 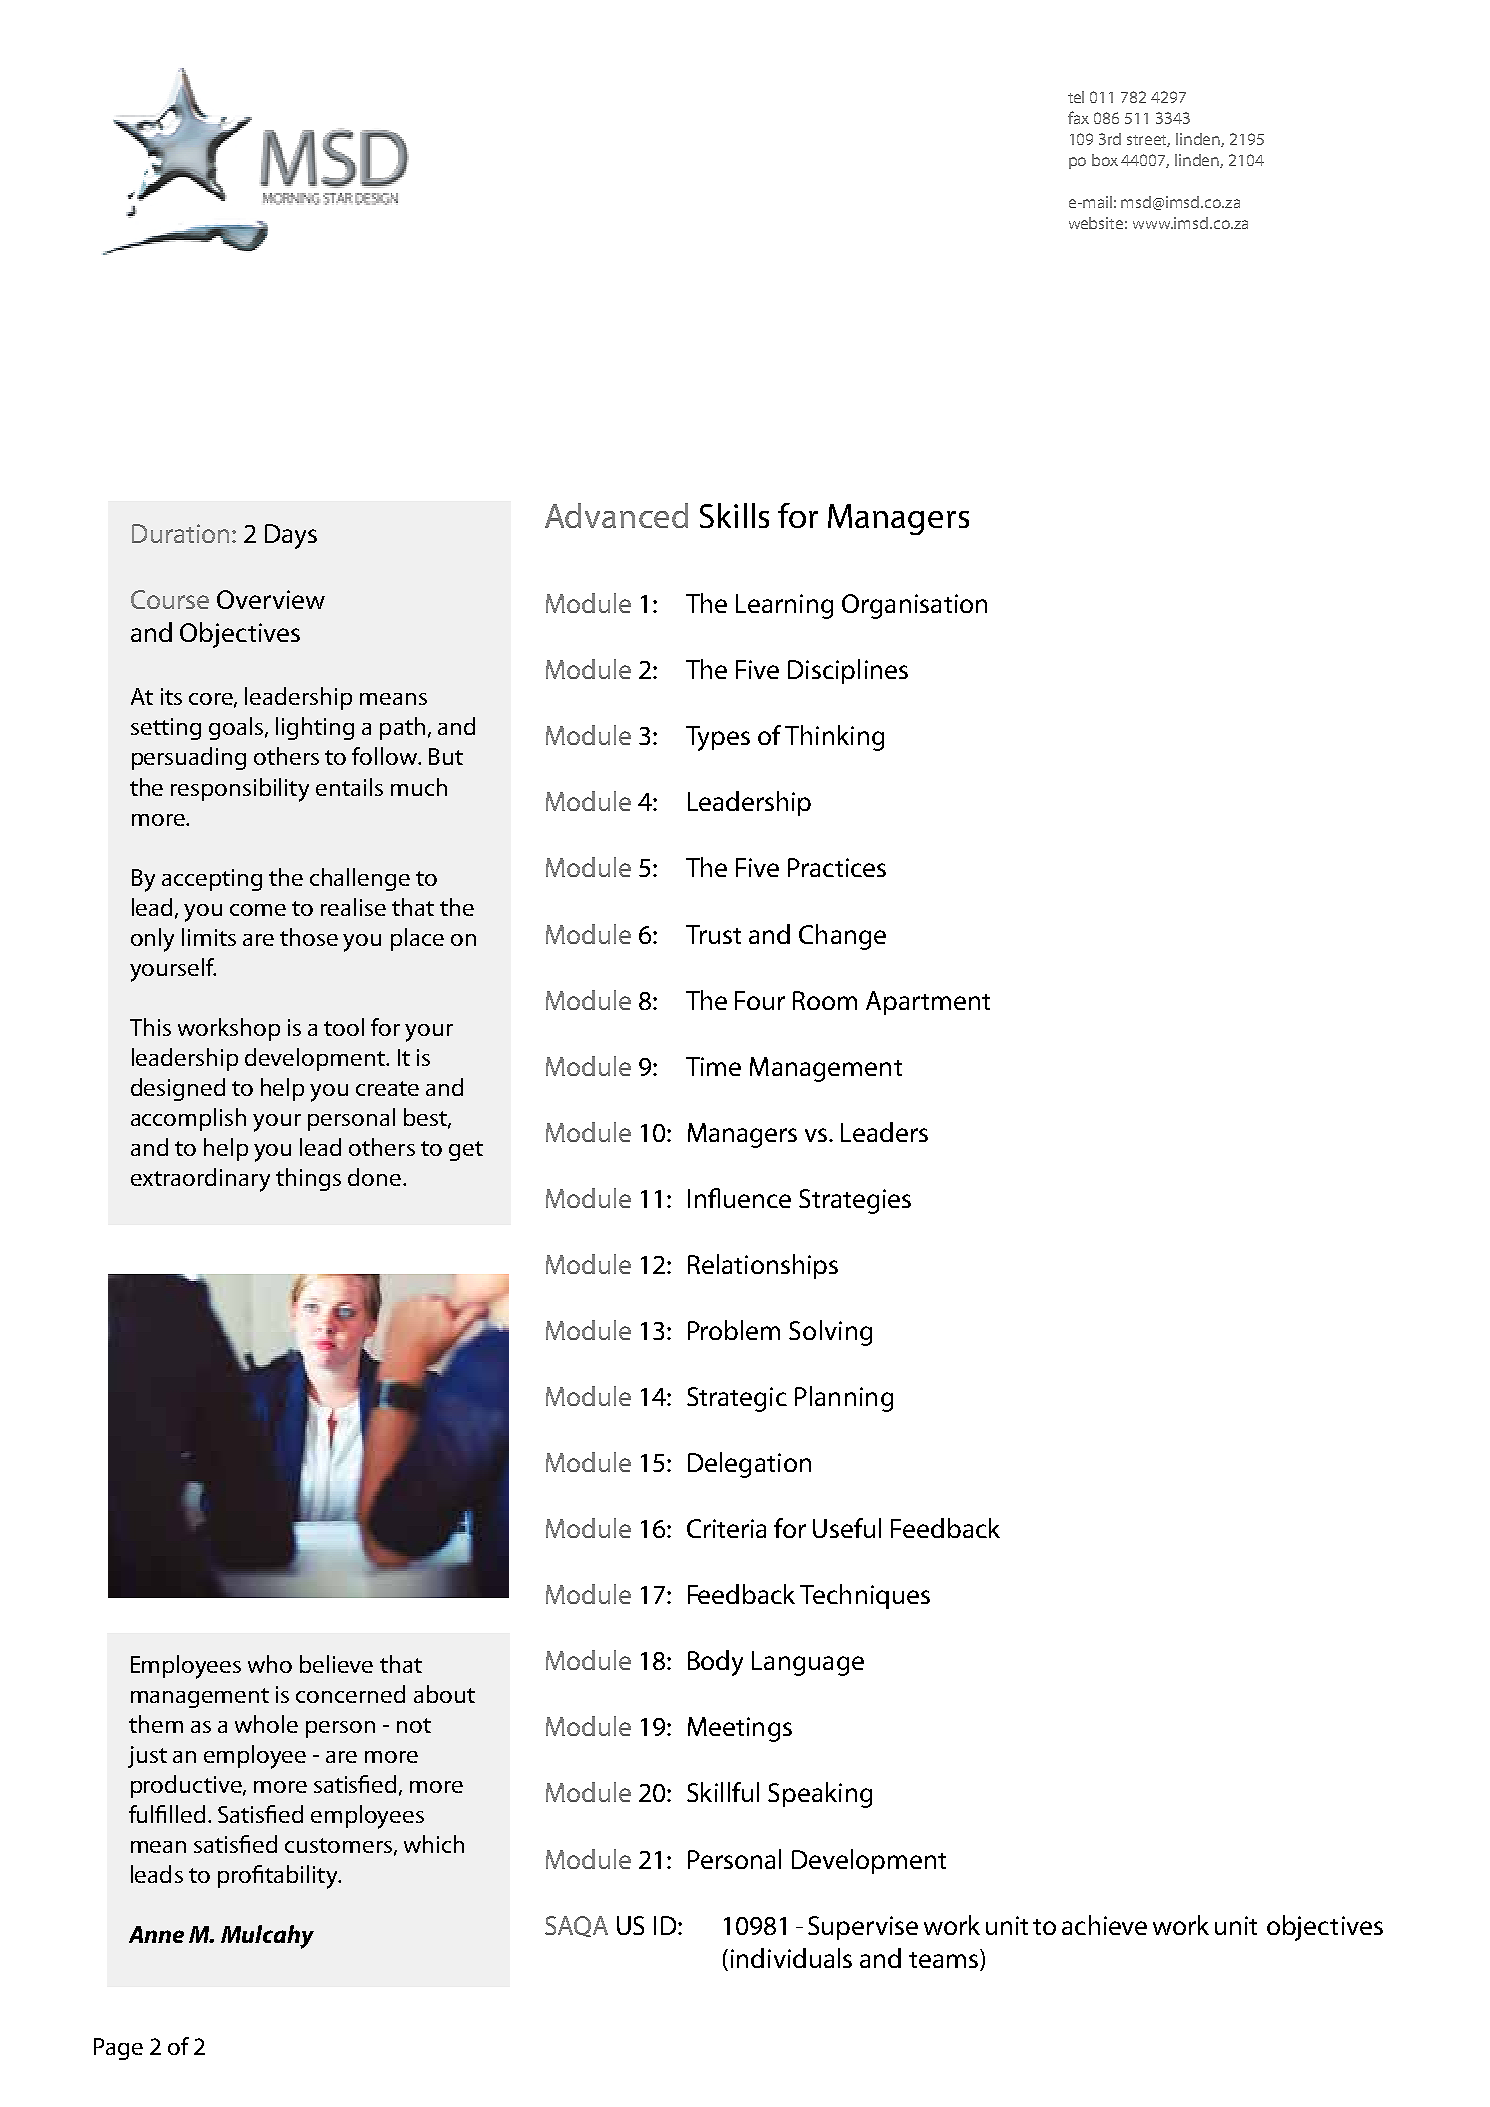 What do you see at coordinates (713, 1066) in the screenshot?
I see `Time` at bounding box center [713, 1066].
